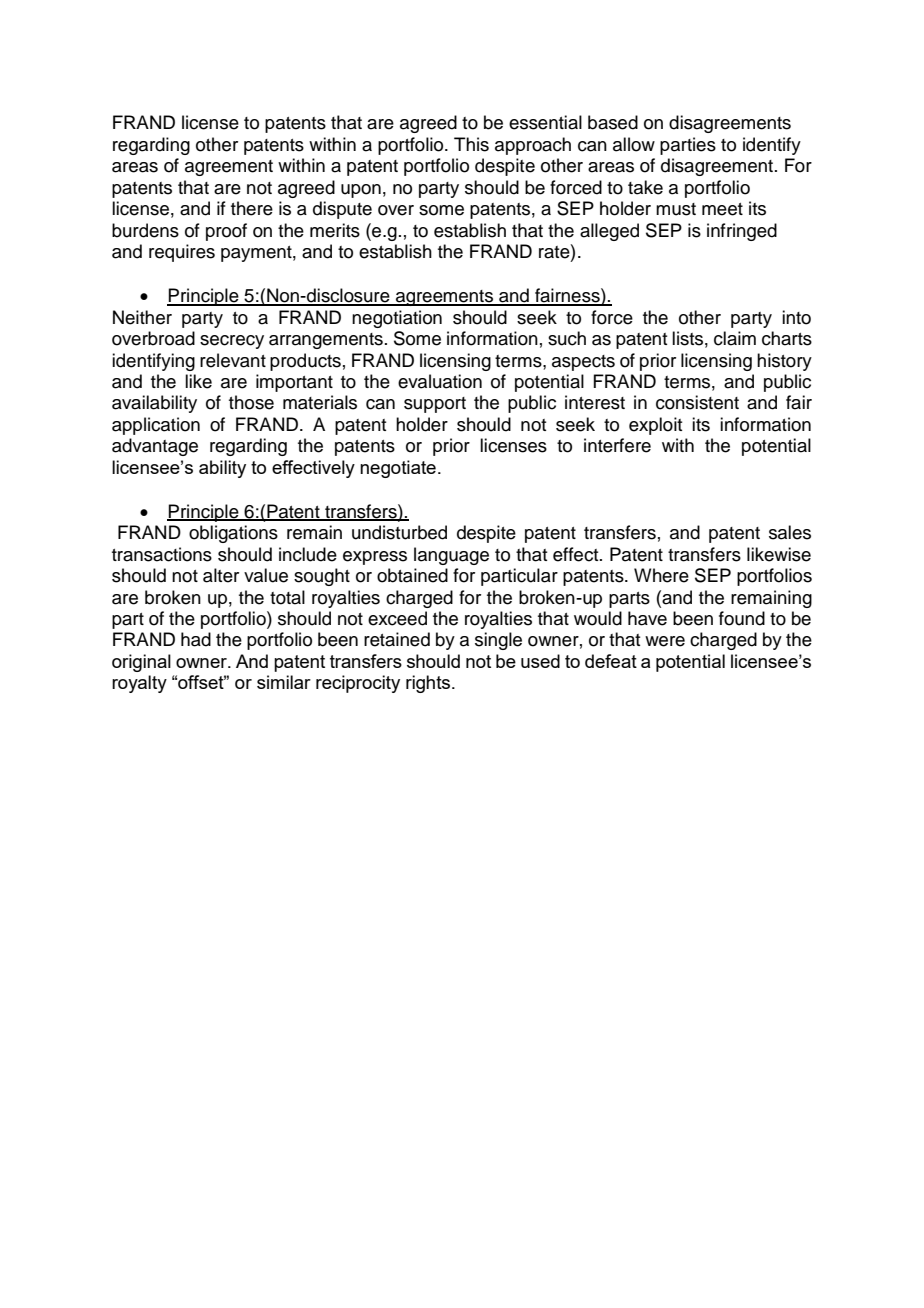  What do you see at coordinates (435, 405) in the image?
I see `support` at bounding box center [435, 405].
